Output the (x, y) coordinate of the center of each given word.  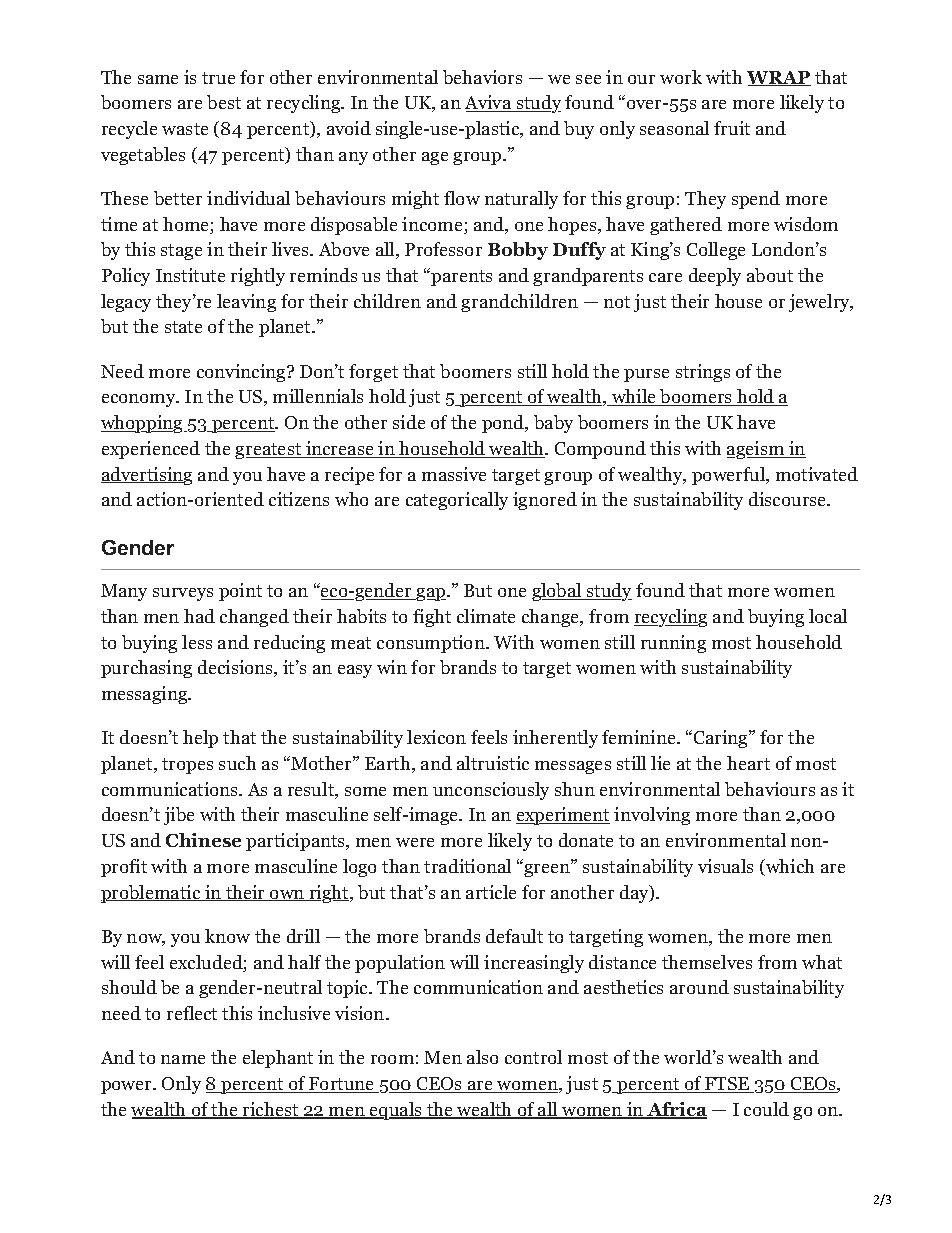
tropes (187, 766)
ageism (757, 450)
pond (504, 424)
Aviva (489, 103)
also (482, 1057)
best (224, 102)
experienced (151, 450)
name (183, 1059)
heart (748, 763)
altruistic (493, 763)
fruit (732, 128)
